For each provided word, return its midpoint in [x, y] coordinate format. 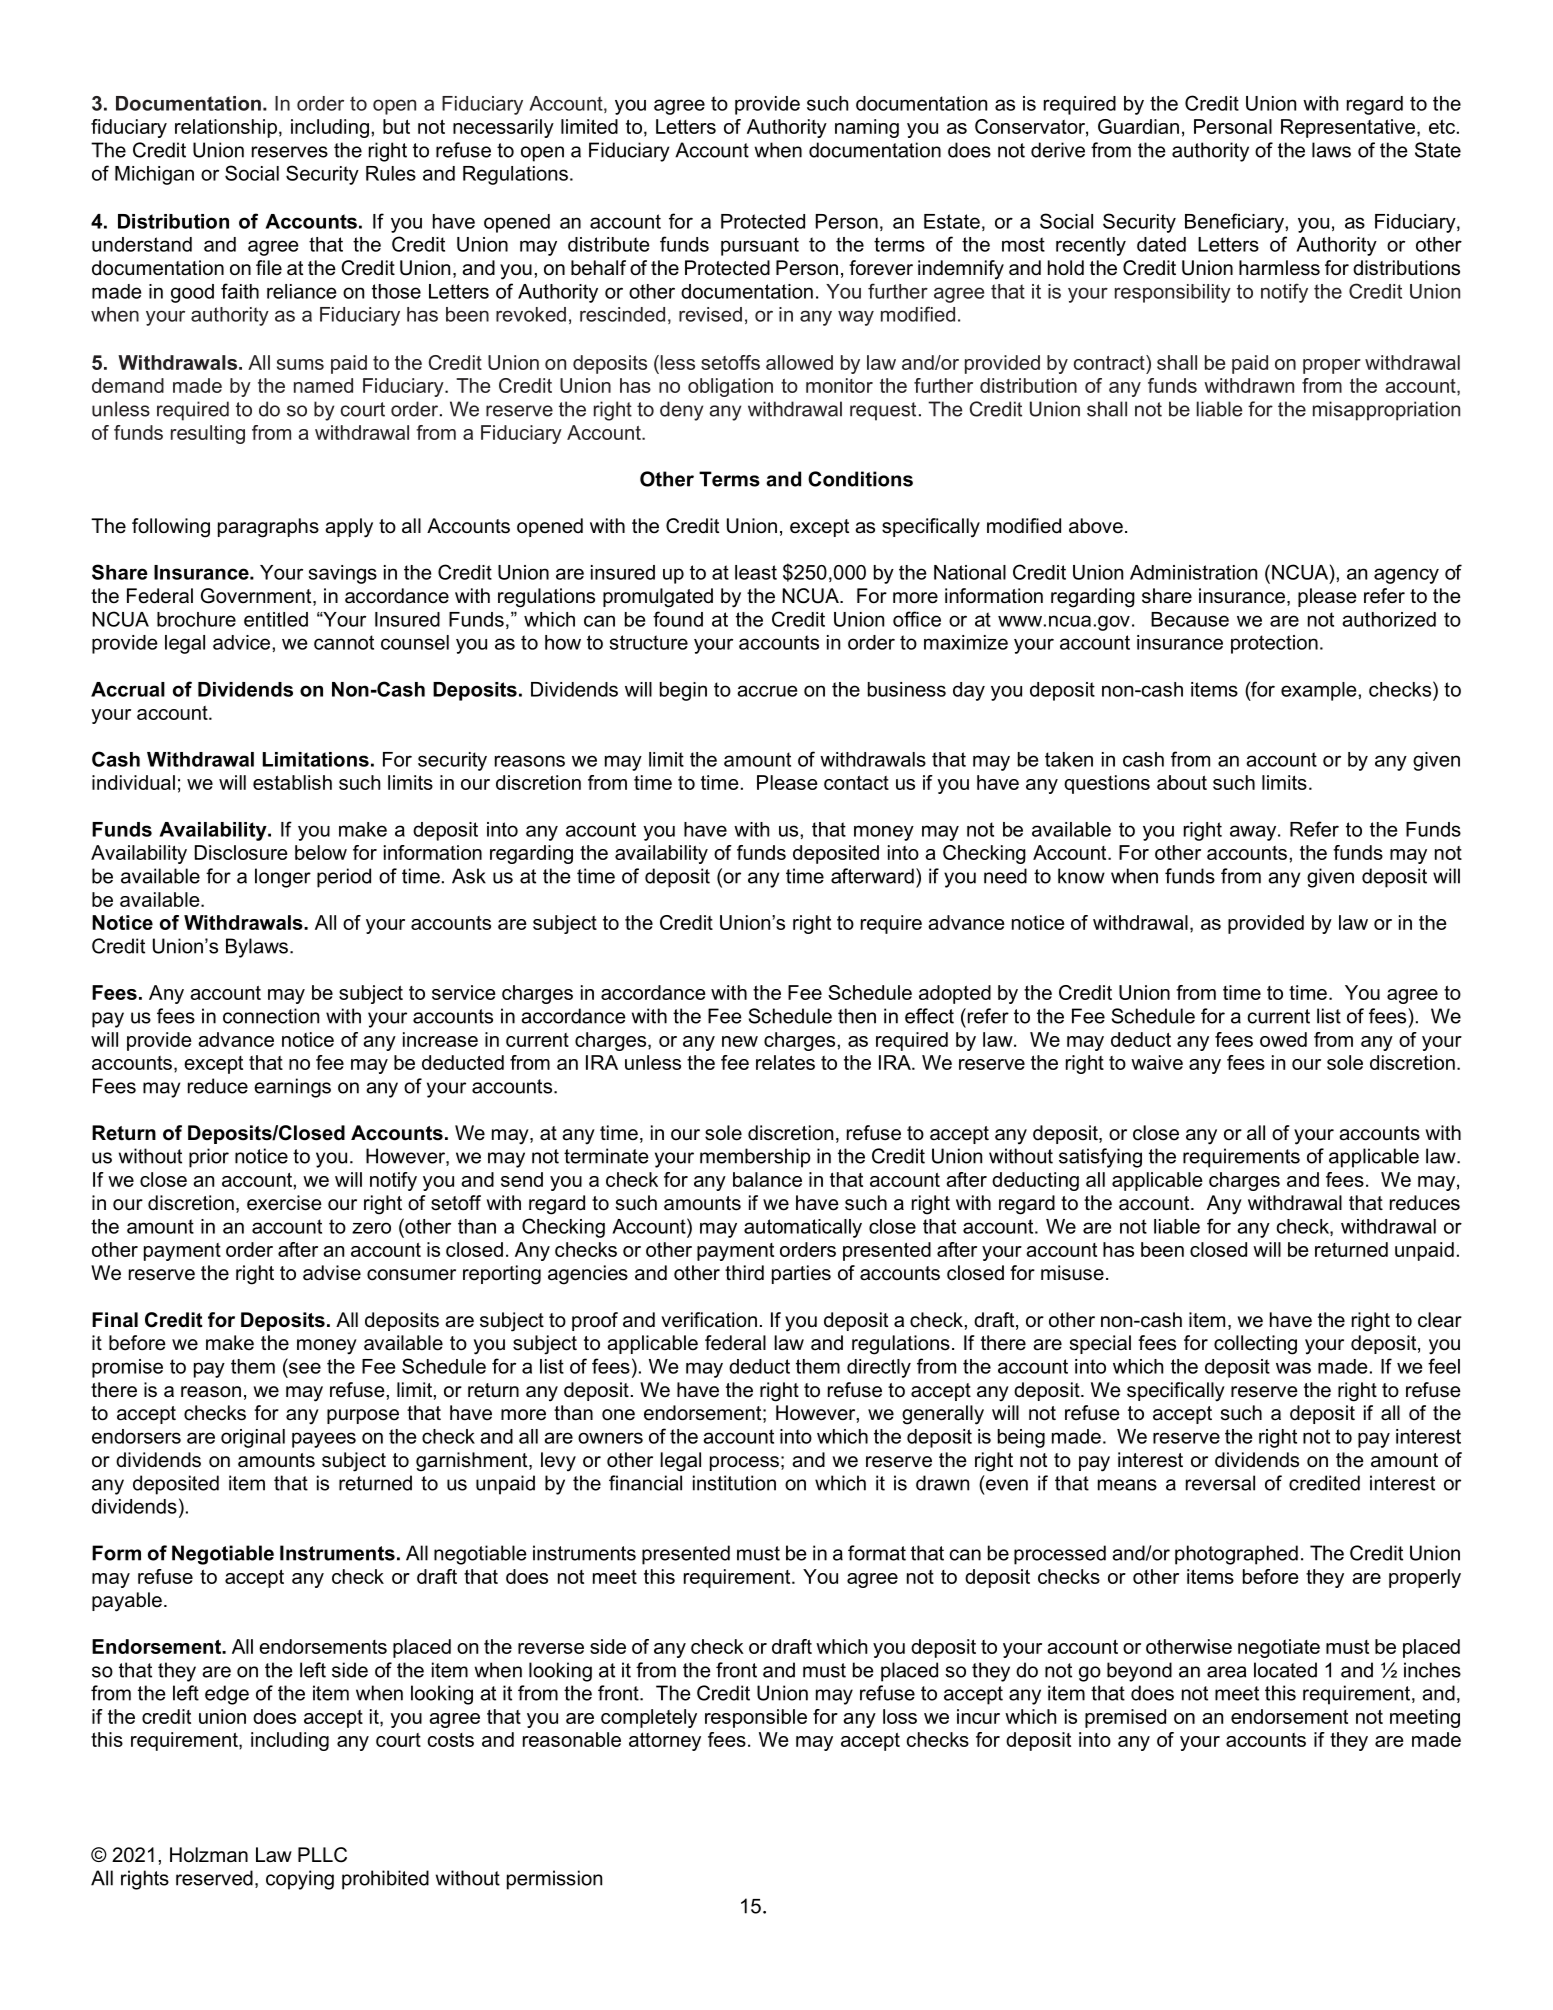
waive [1157, 1062]
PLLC [322, 1855]
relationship [226, 128]
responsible [756, 1718]
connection [271, 1016]
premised [1125, 1718]
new [740, 1041]
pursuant [760, 246]
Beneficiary [1234, 223]
